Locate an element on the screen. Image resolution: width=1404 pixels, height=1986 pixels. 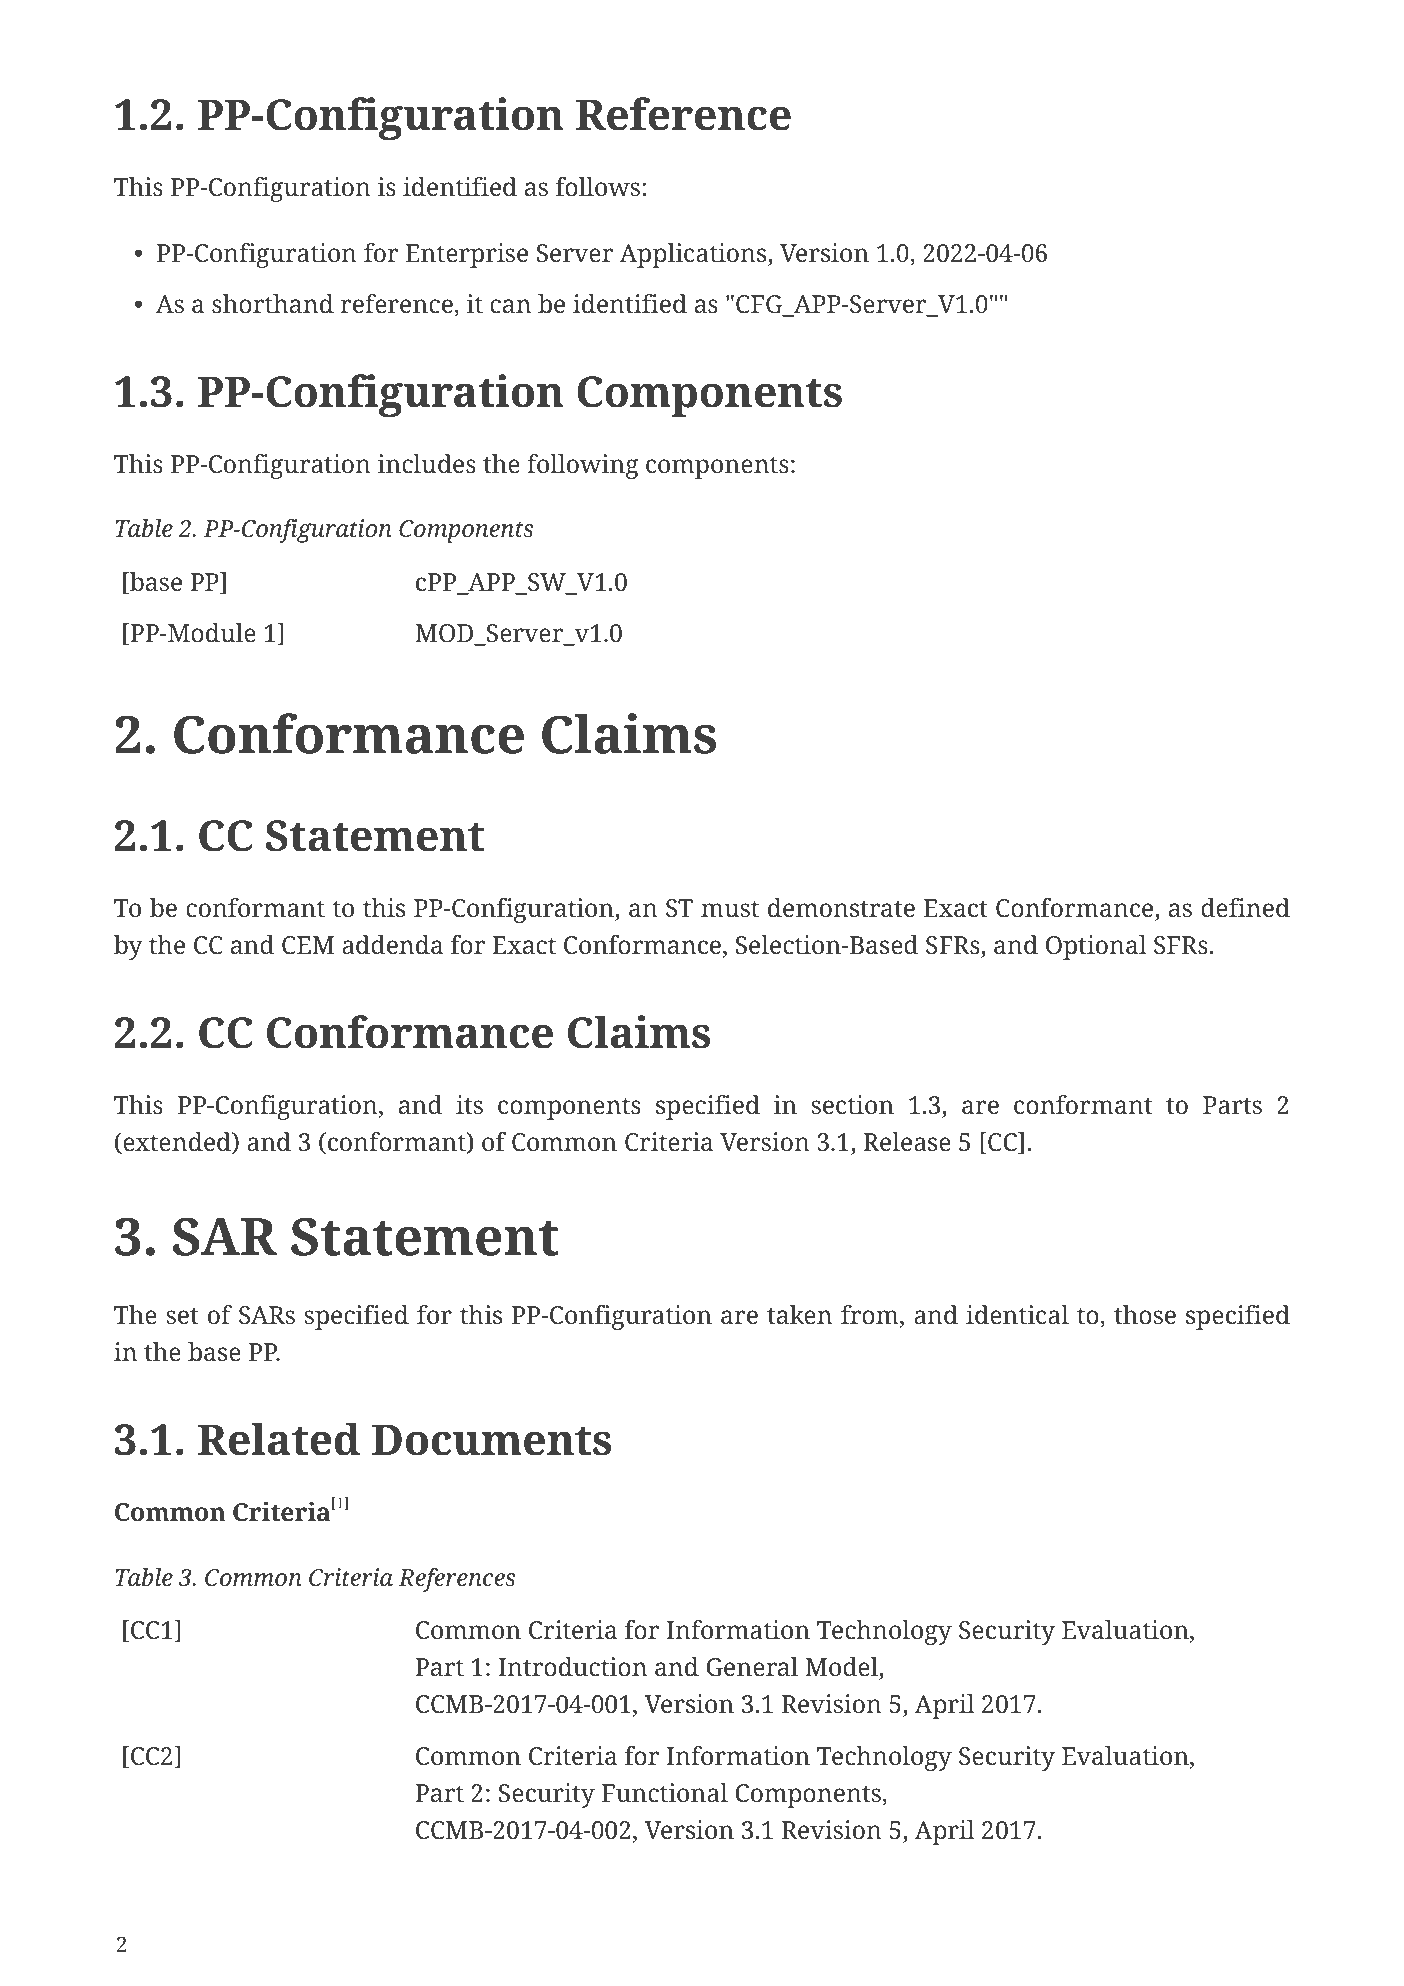
Applications is located at coordinates (694, 255).
